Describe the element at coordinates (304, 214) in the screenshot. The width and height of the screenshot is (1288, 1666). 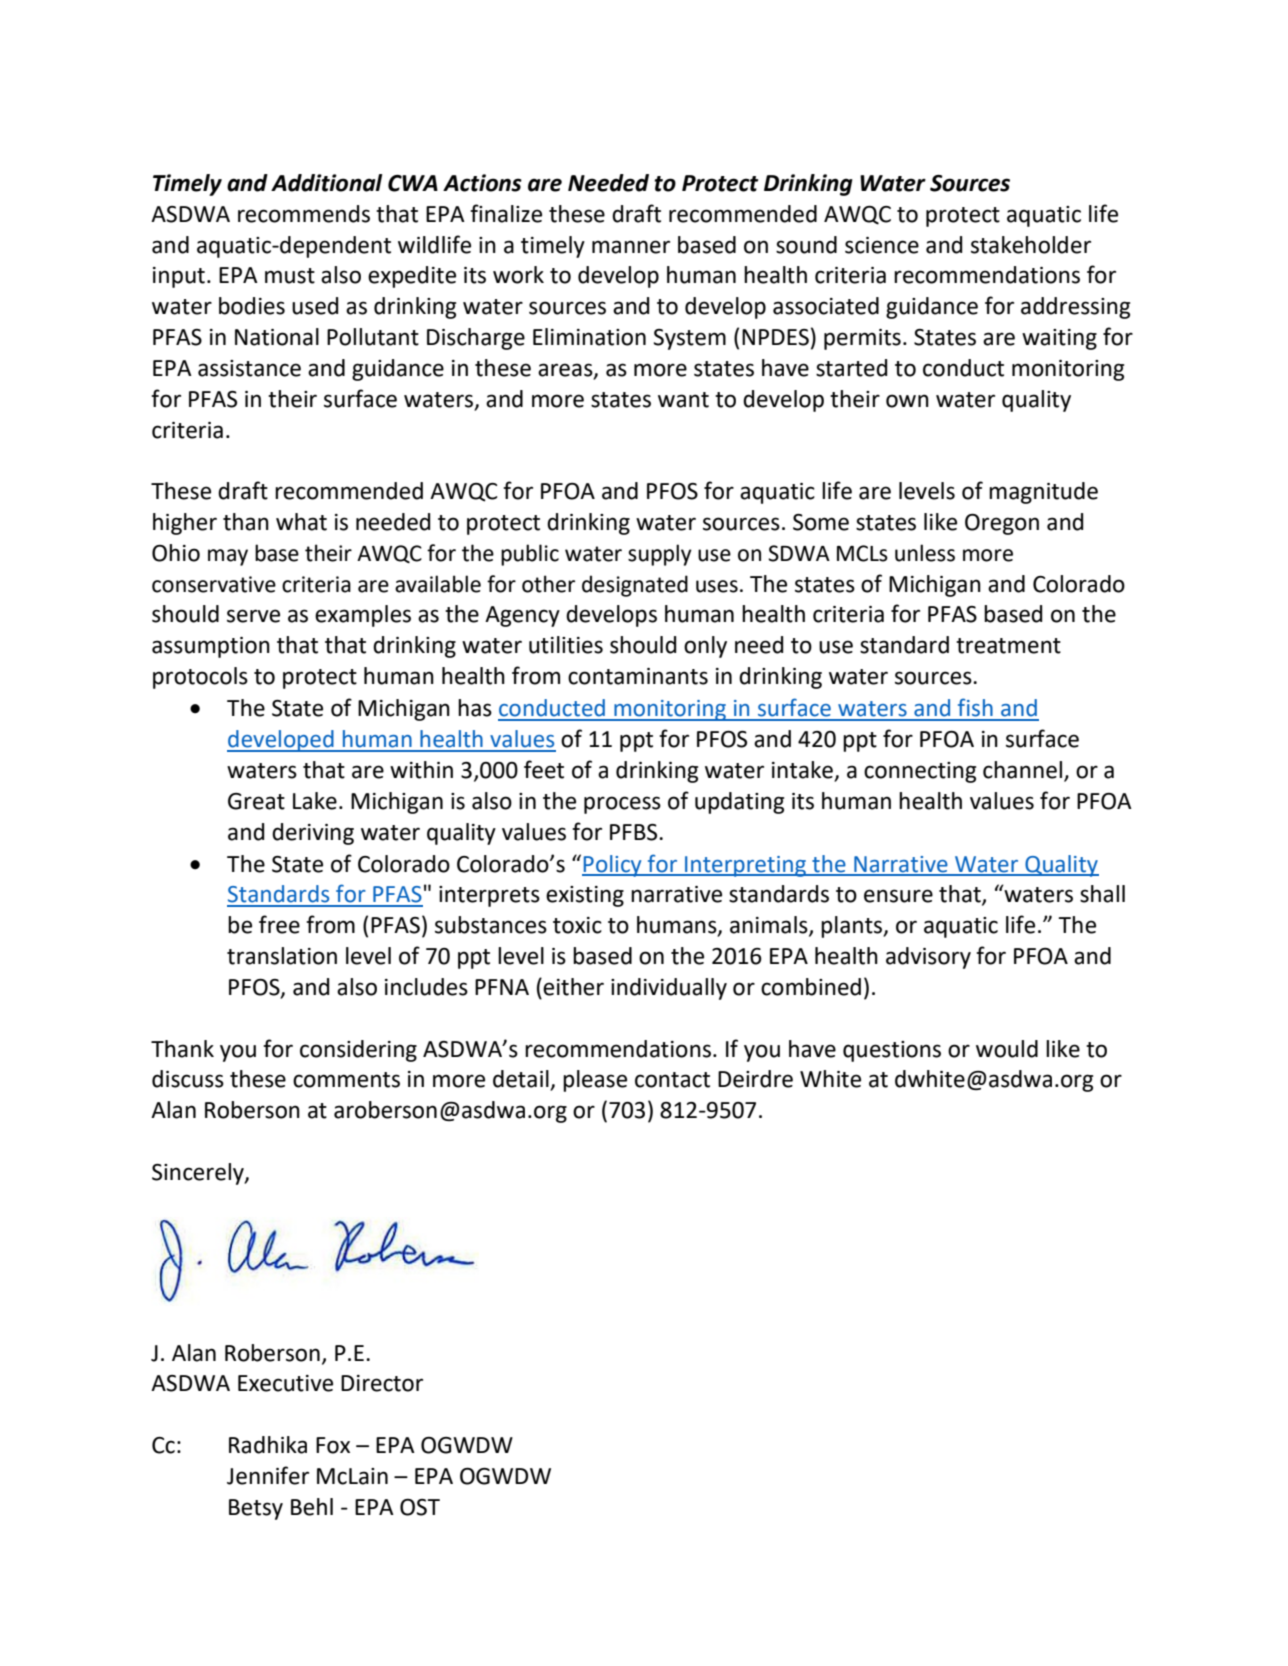
I see `recommends` at that location.
